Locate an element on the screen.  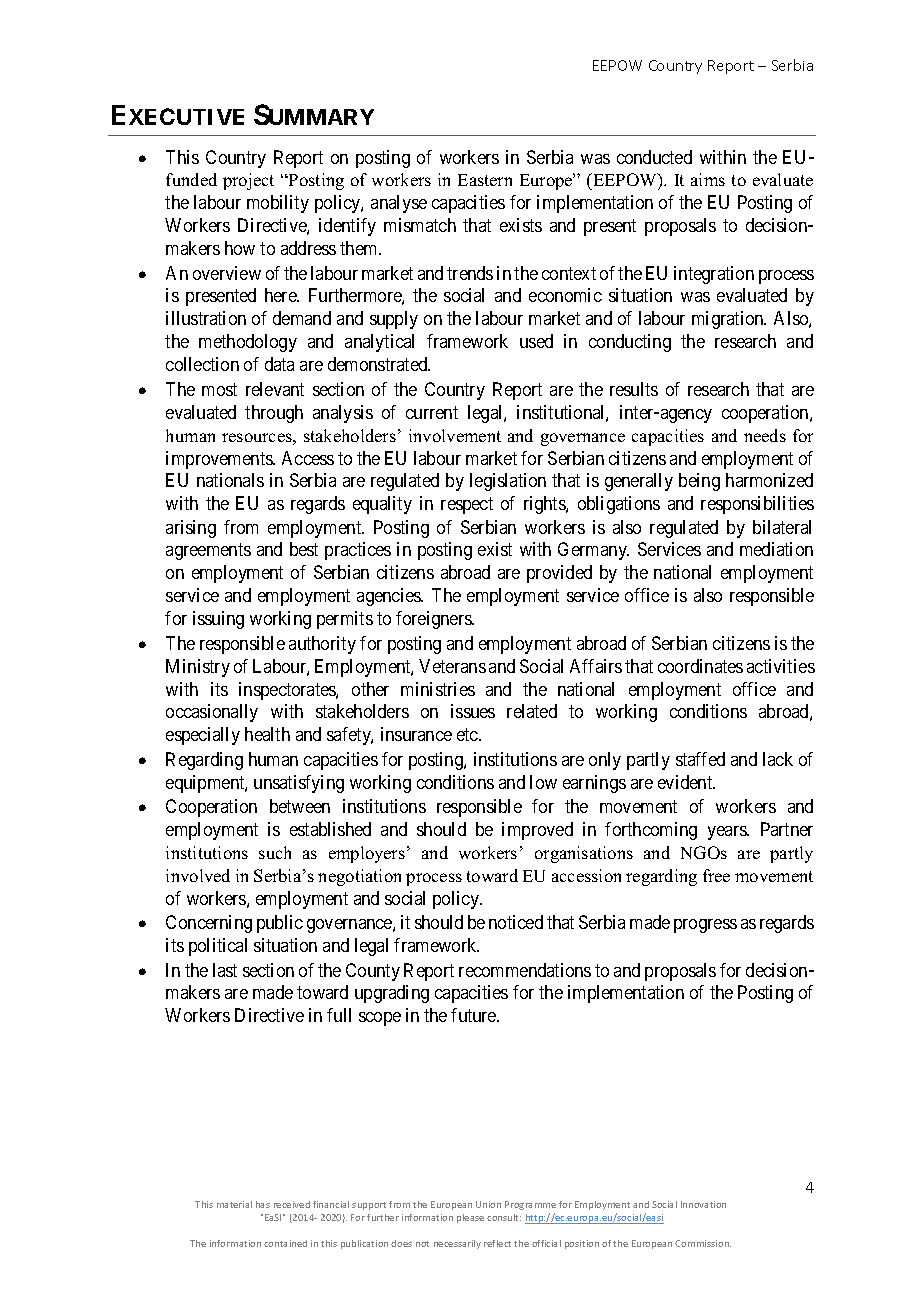
health is located at coordinates (267, 734).
